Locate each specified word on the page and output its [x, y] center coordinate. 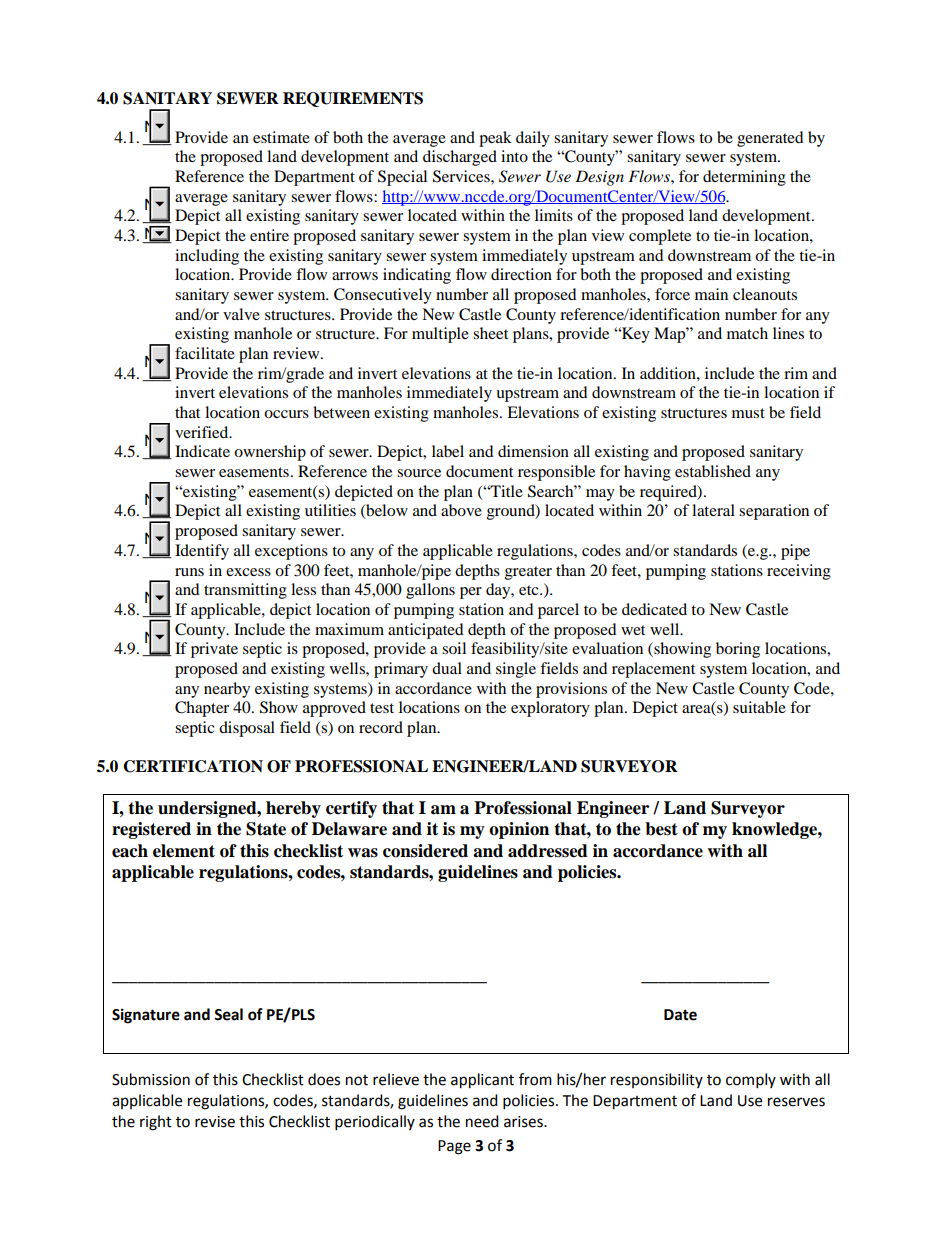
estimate [281, 137]
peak [495, 139]
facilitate [205, 353]
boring [738, 650]
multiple [440, 335]
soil [454, 648]
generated [770, 139]
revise [215, 1122]
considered [425, 851]
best [661, 829]
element [184, 851]
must [748, 413]
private [214, 650]
